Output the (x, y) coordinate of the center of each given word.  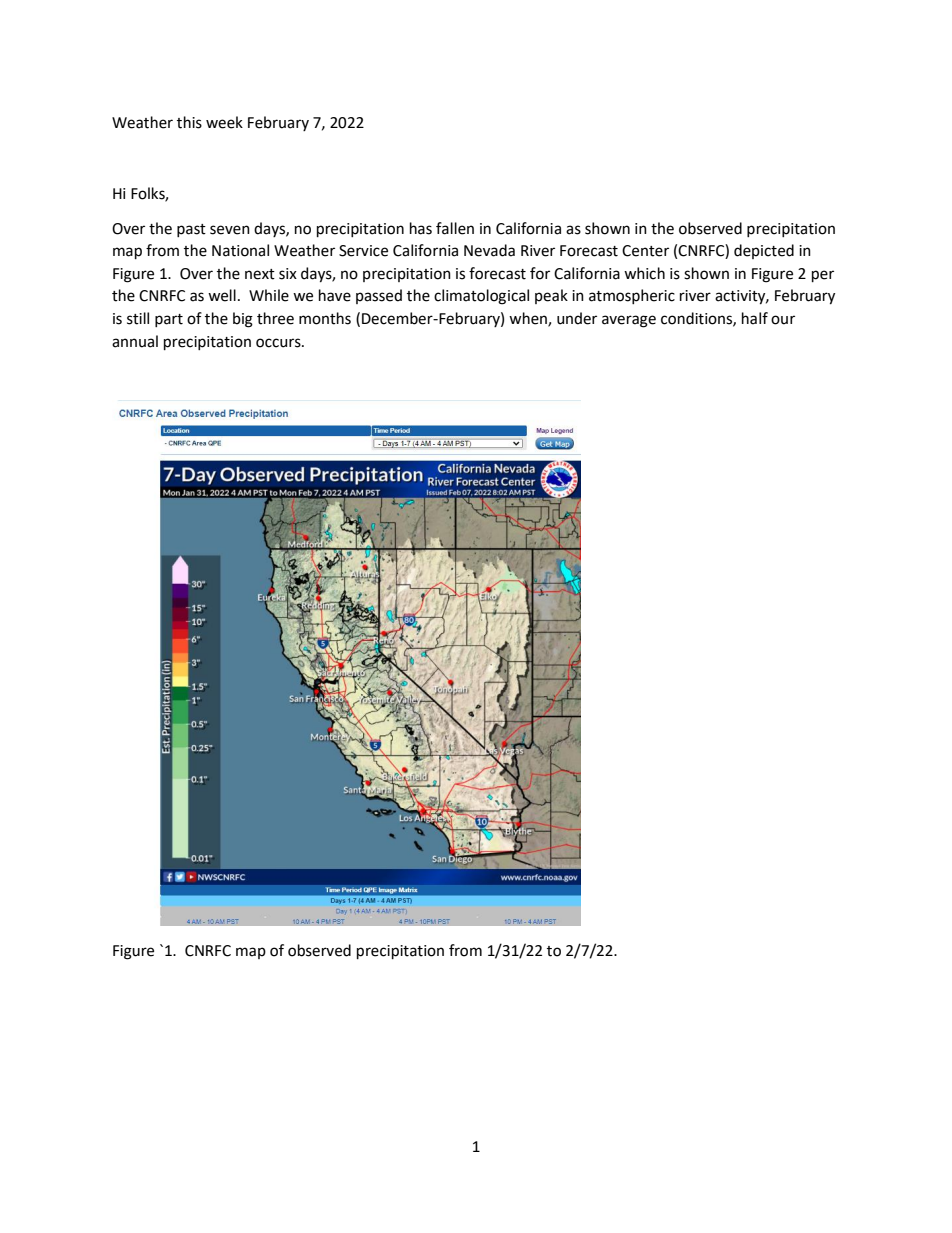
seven (230, 230)
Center (645, 251)
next (260, 274)
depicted (764, 251)
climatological (481, 297)
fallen (455, 228)
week (224, 122)
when (529, 319)
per (823, 276)
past (191, 230)
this (189, 122)
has (421, 228)
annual (135, 341)
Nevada (489, 250)
